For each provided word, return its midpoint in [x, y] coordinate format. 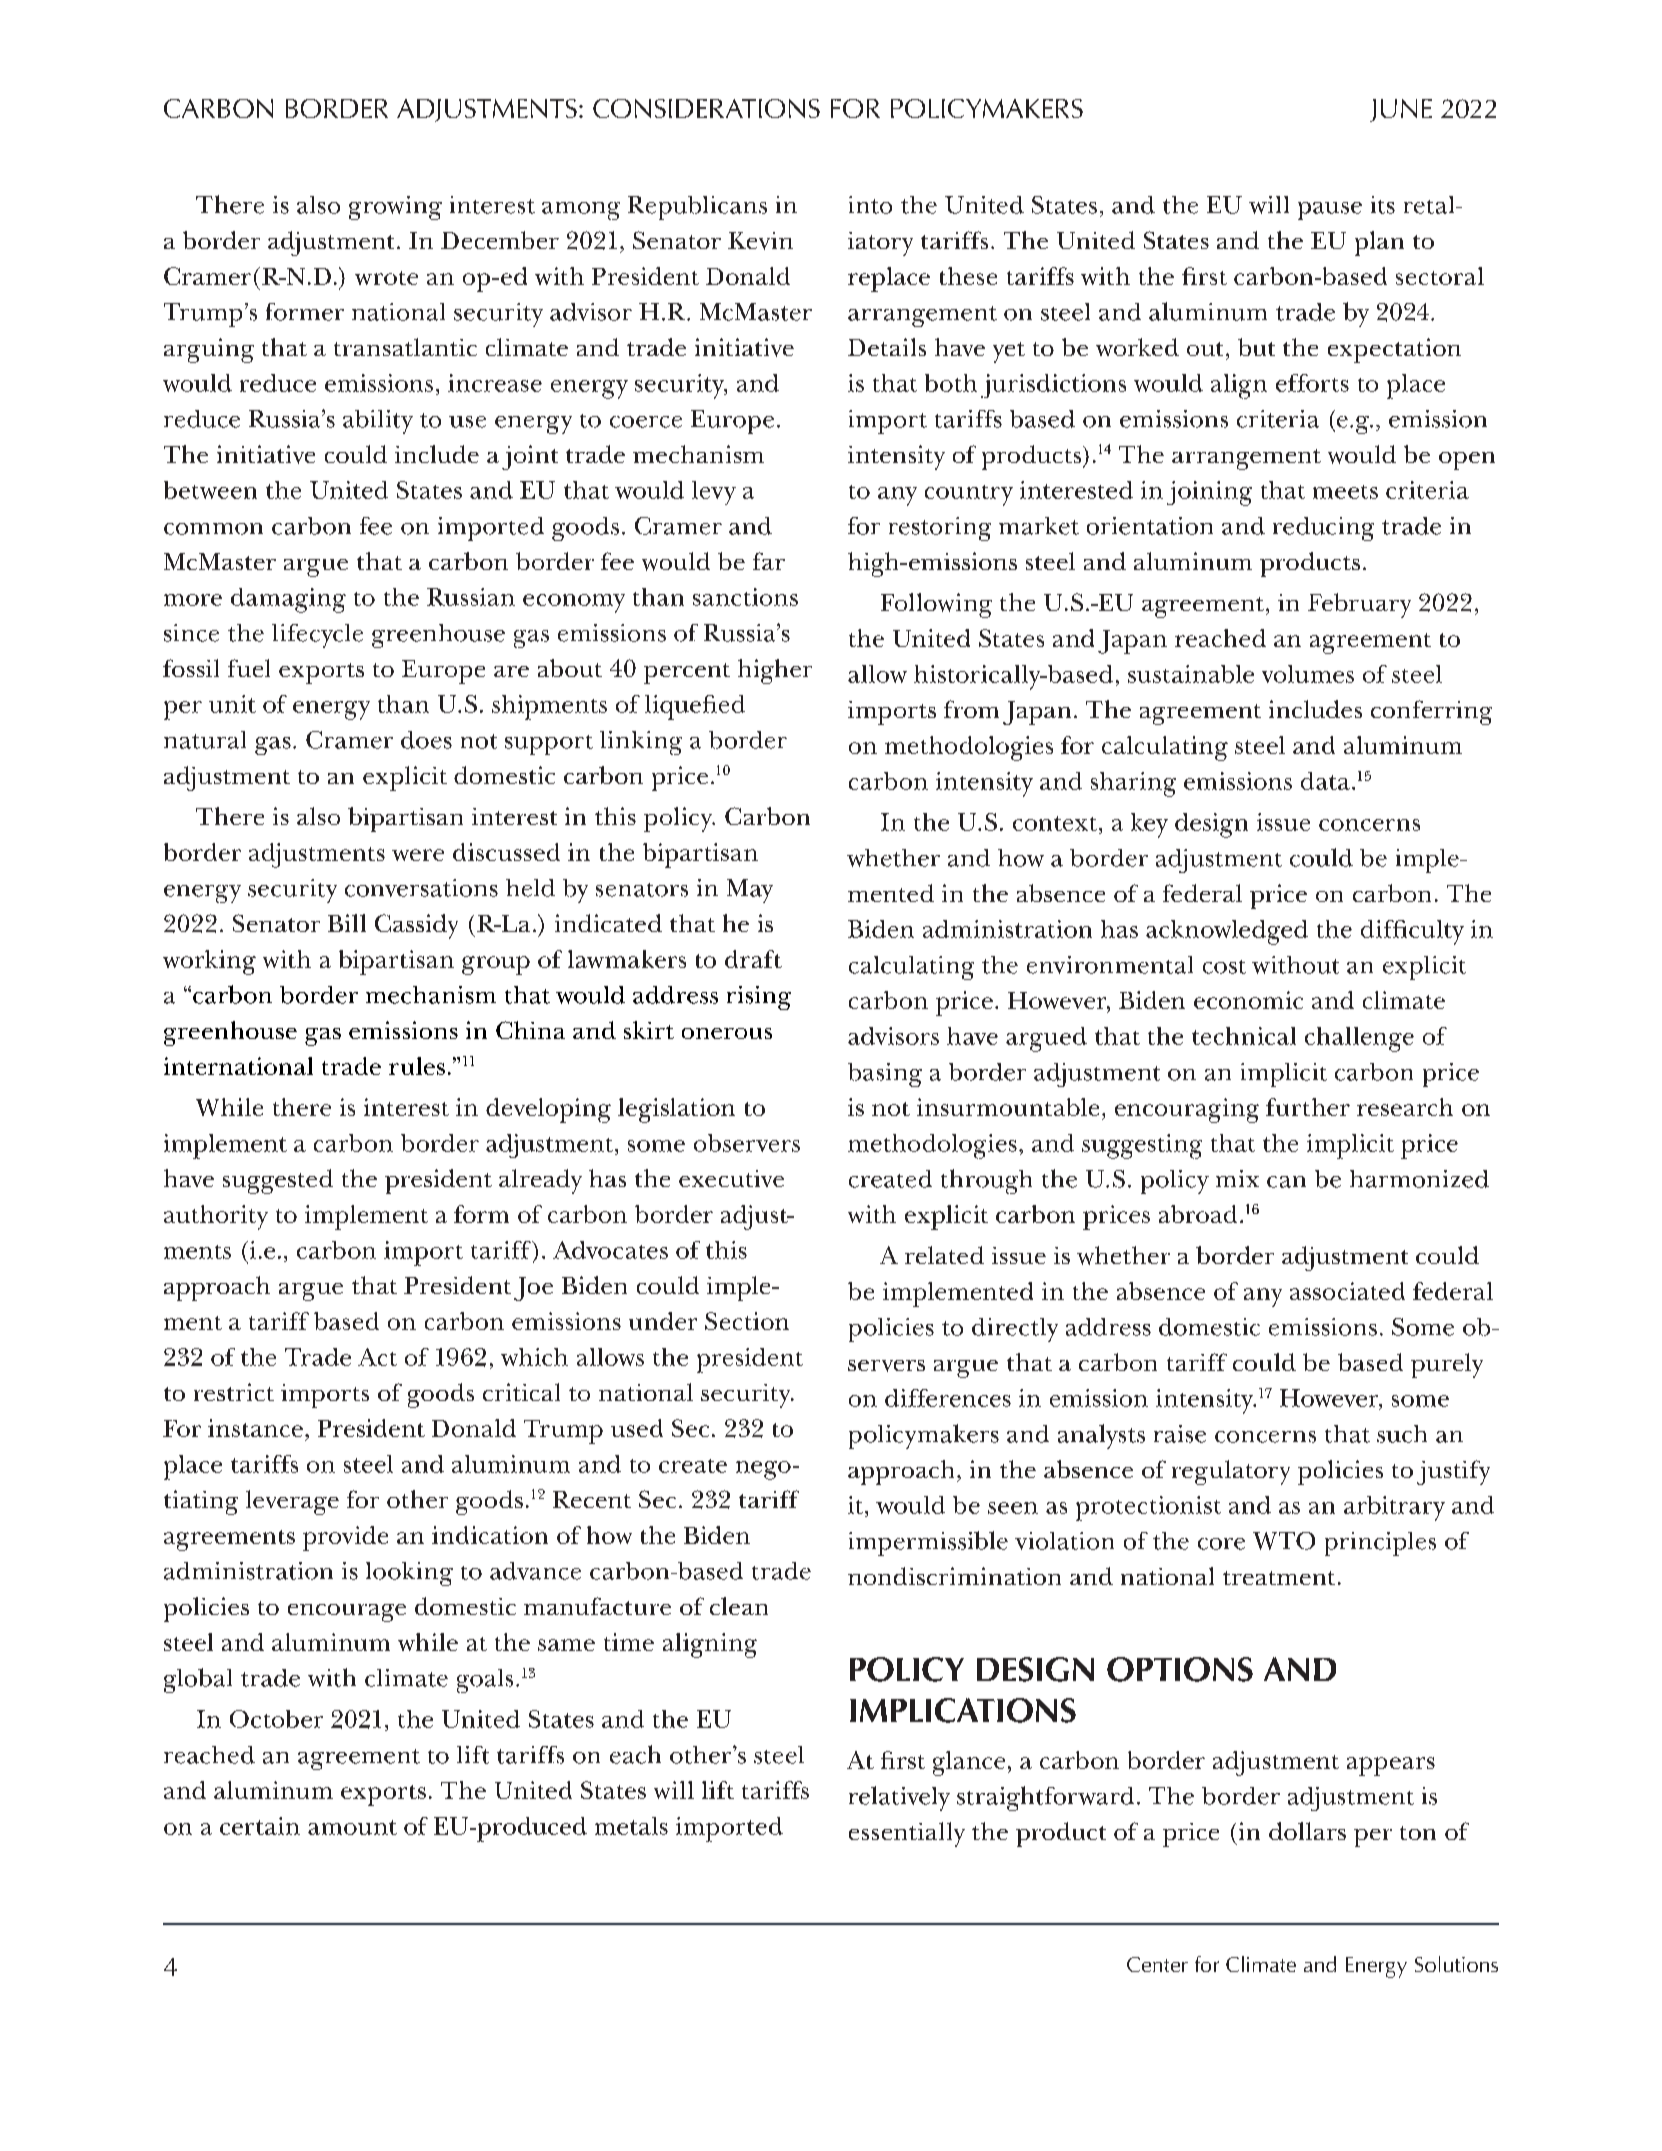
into [870, 205]
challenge [1359, 1039]
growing [395, 208]
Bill [347, 923]
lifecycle [317, 636]
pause [1330, 211]
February [1359, 605]
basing [885, 1075]
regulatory [1231, 1472]
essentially [907, 1834]
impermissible [928, 1543]
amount [352, 1827]
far [769, 561]
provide [345, 1538]
